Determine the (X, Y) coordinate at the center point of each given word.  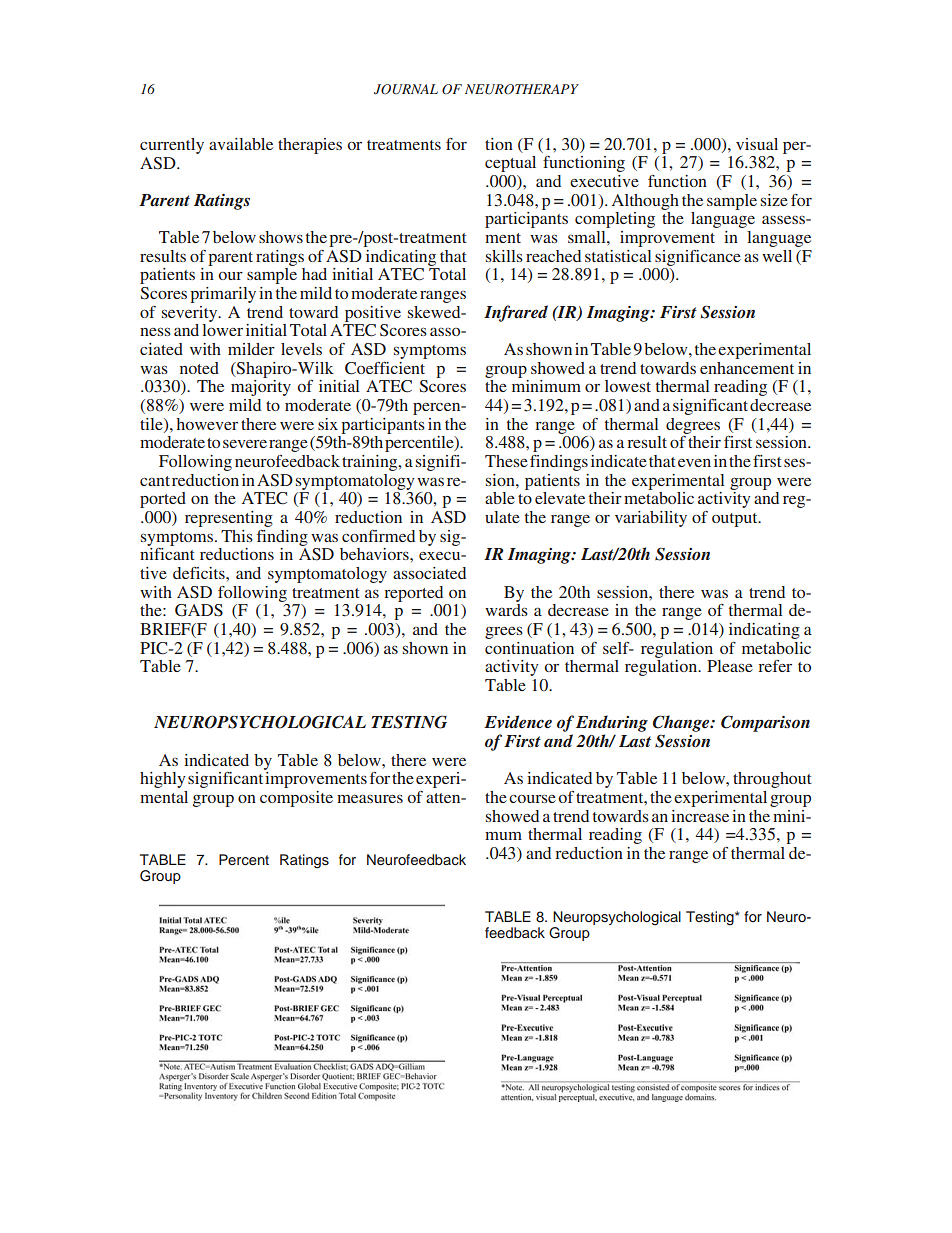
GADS (199, 610)
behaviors (375, 554)
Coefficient (385, 368)
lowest (628, 386)
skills (504, 256)
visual (757, 144)
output (736, 520)
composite (296, 799)
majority (261, 388)
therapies (310, 146)
